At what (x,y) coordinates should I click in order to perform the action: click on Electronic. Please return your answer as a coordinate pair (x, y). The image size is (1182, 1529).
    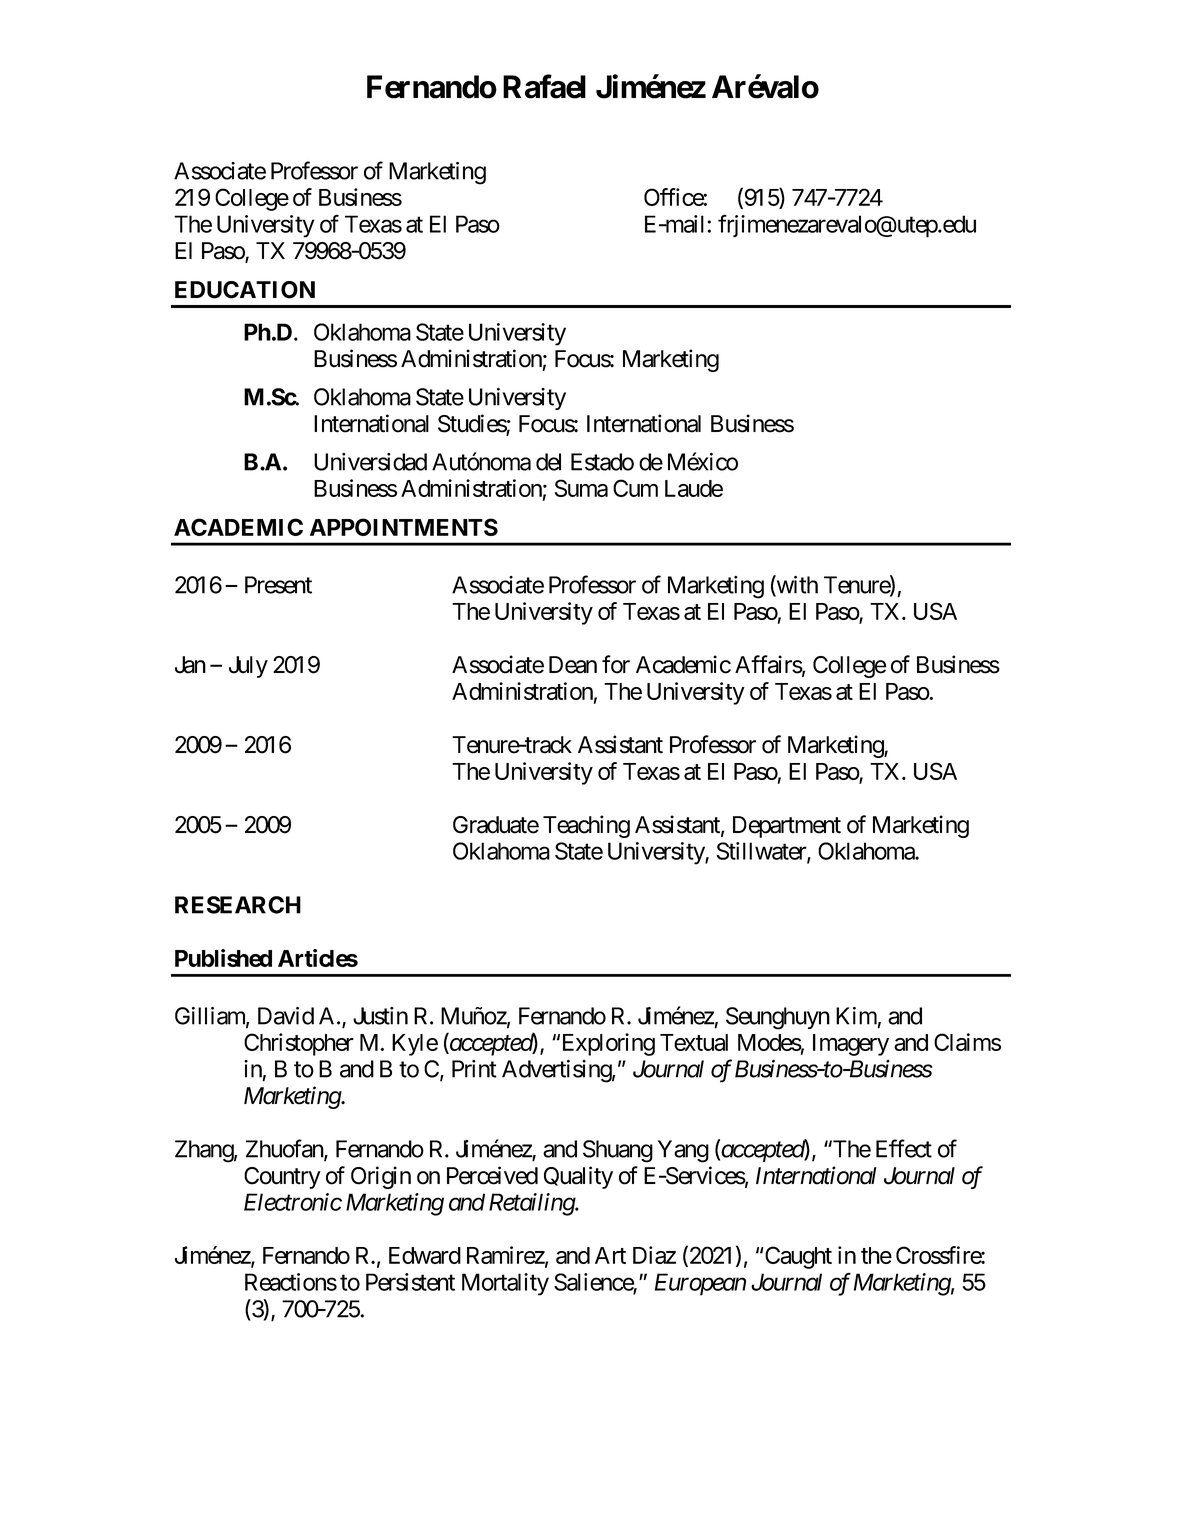
    Looking at the image, I should click on (293, 1202).
